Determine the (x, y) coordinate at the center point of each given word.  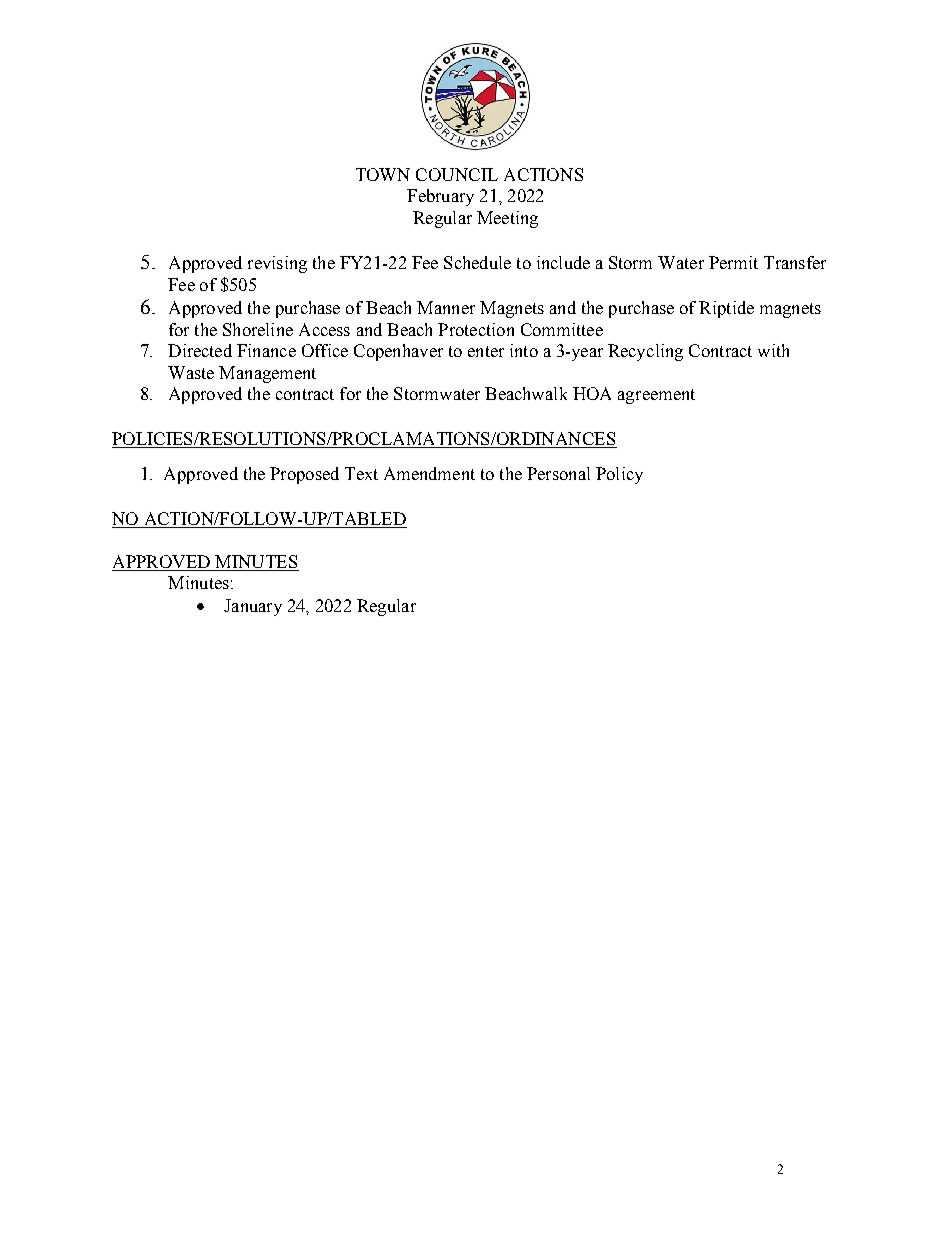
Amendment (429, 473)
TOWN (383, 174)
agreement (656, 396)
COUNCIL (457, 174)
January (253, 607)
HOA (592, 393)
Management (267, 374)
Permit (733, 262)
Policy (619, 475)
